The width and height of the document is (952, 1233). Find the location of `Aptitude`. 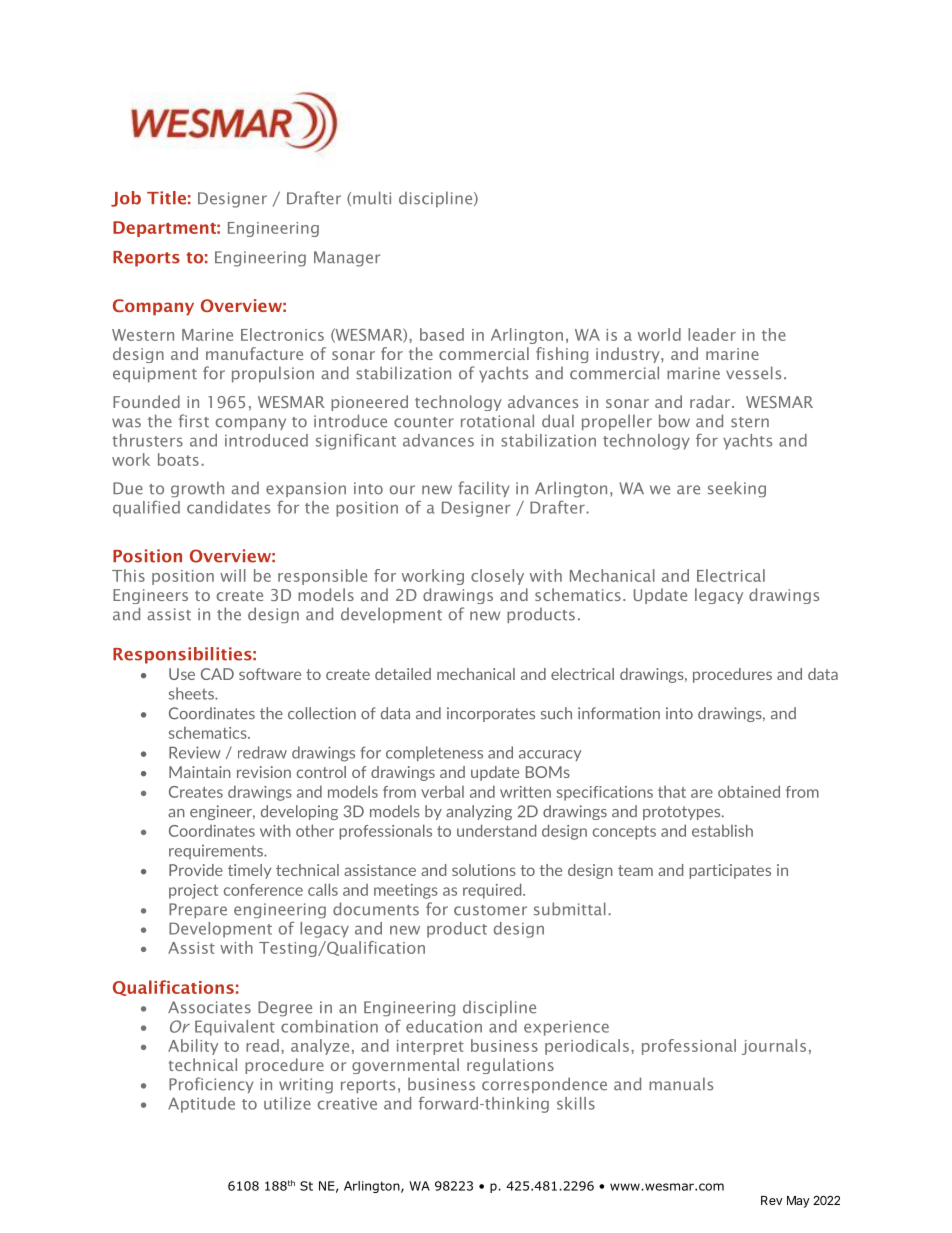

Aptitude is located at coordinates (201, 1105).
